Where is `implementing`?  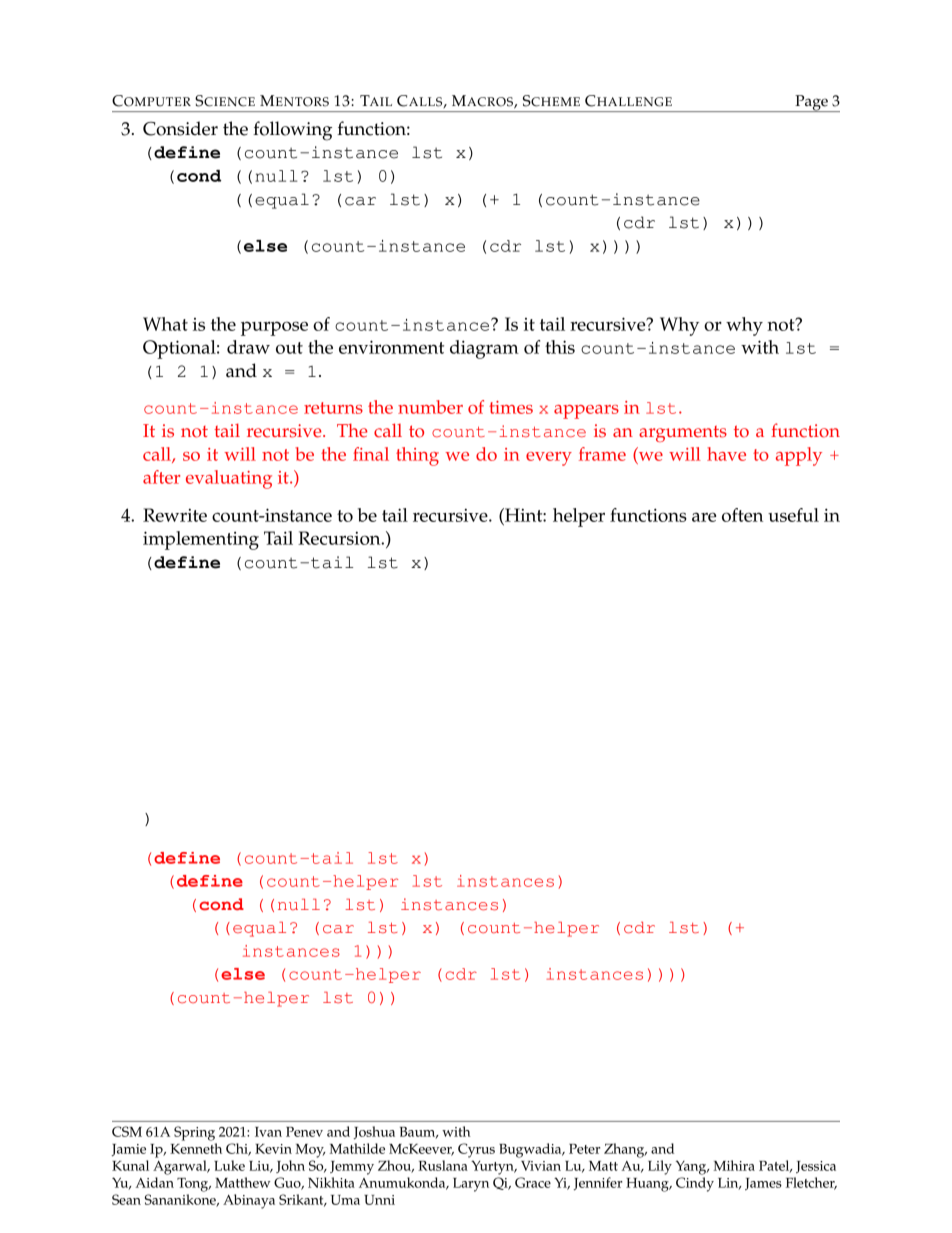
implementing is located at coordinates (201, 540).
